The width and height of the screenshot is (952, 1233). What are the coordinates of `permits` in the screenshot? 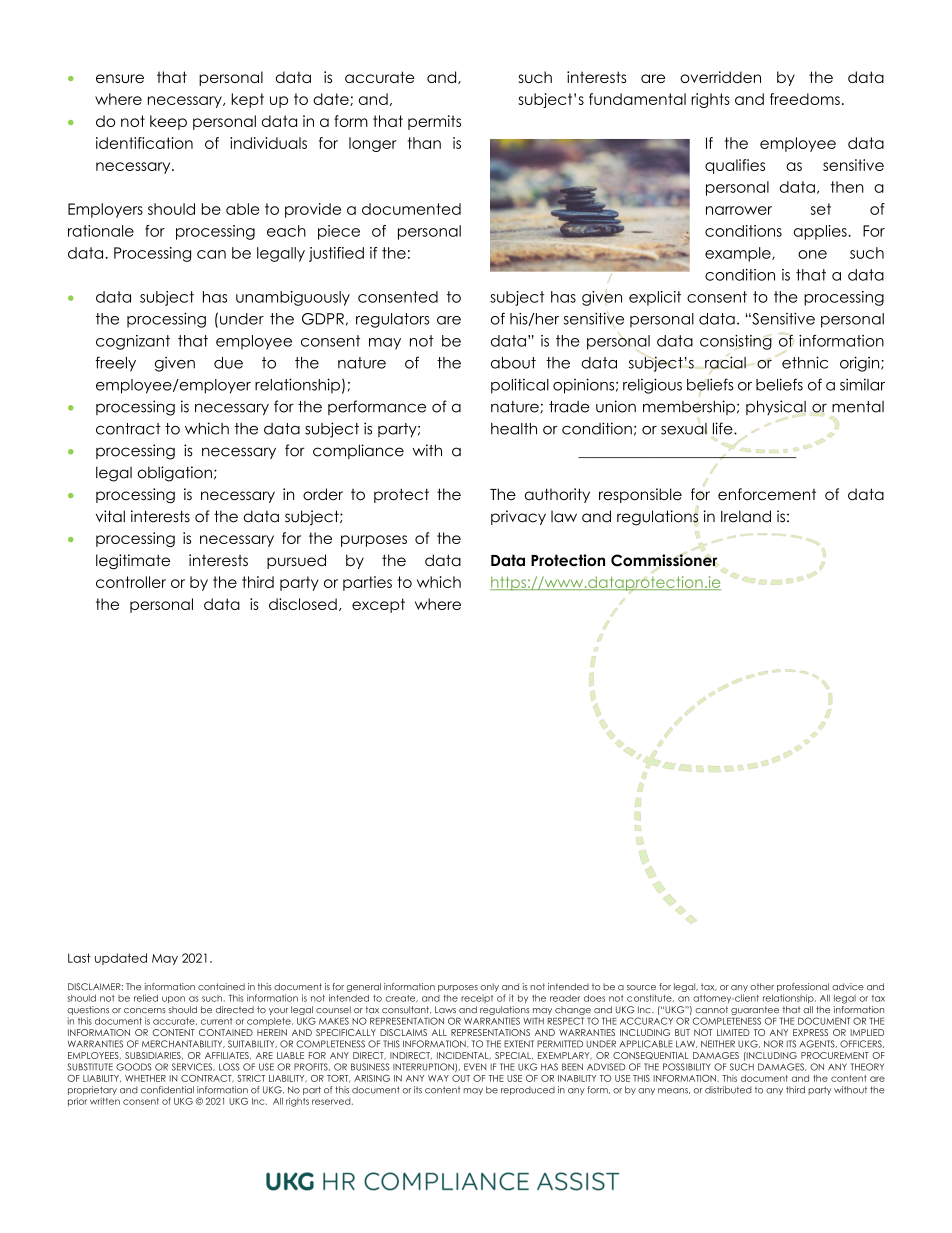 It's located at (434, 122).
